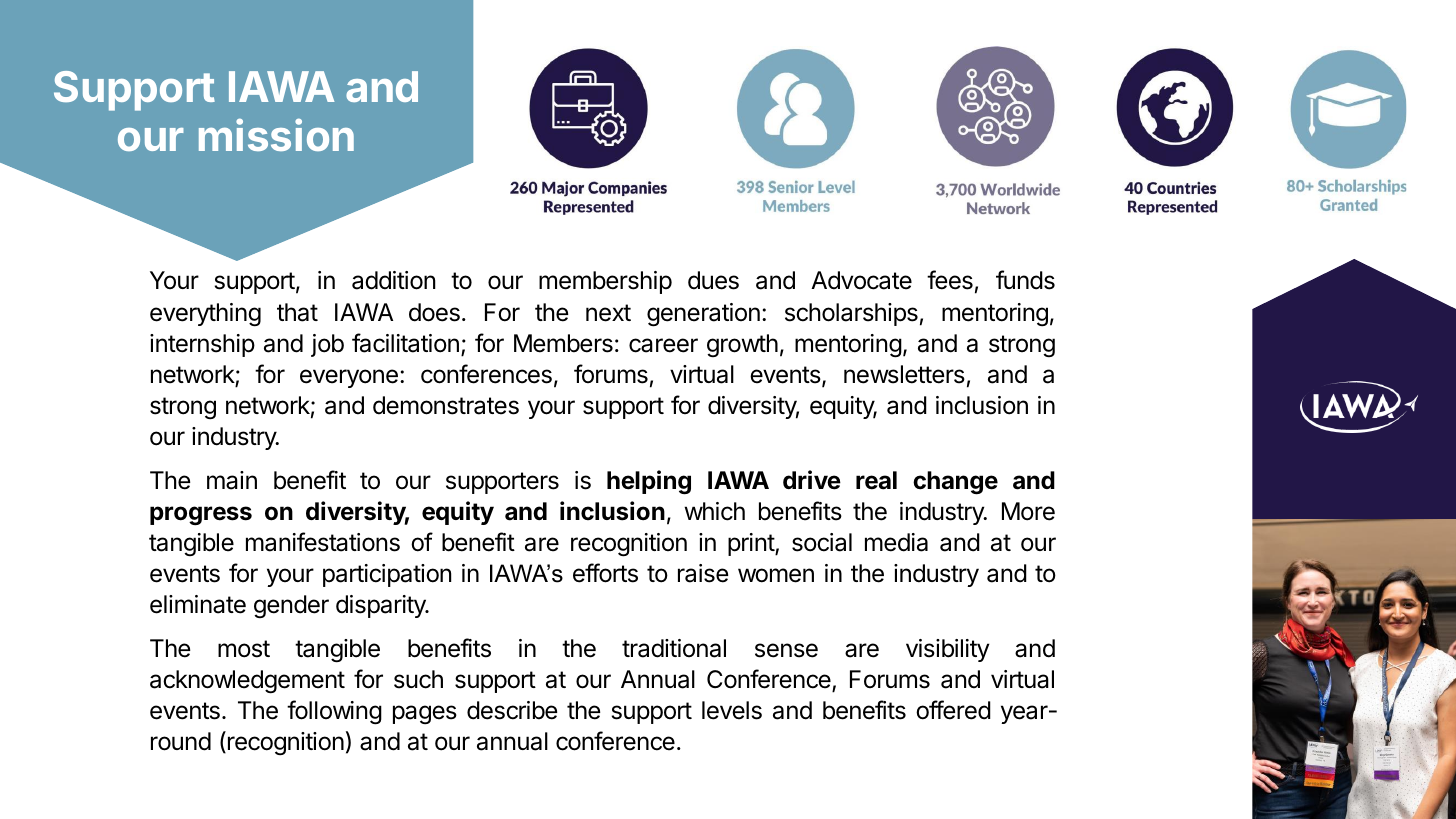  I want to click on media, so click(896, 542).
